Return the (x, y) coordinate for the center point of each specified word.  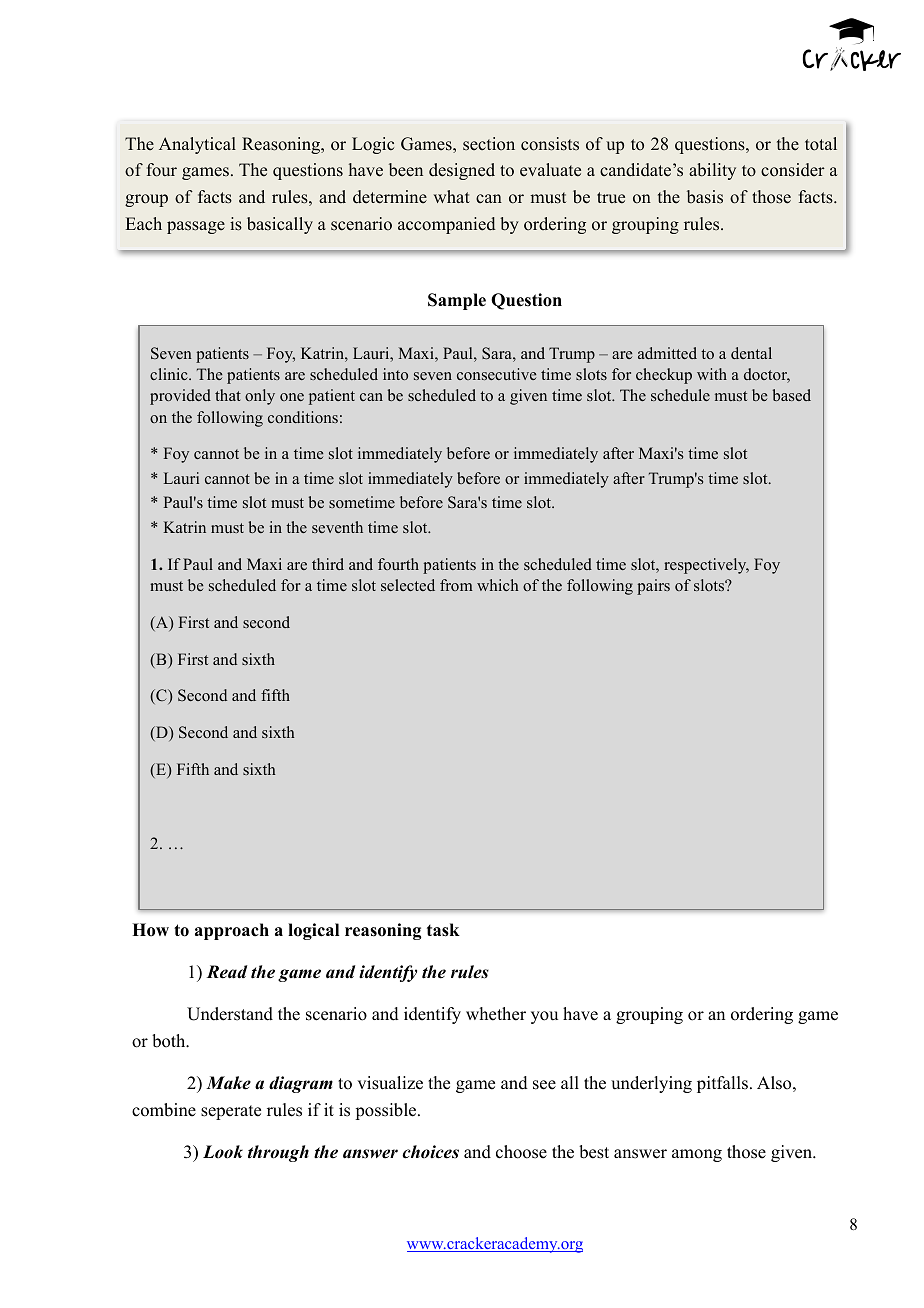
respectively (706, 566)
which (498, 585)
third (328, 564)
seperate (231, 1112)
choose (521, 1152)
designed (462, 171)
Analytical (197, 145)
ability (712, 171)
